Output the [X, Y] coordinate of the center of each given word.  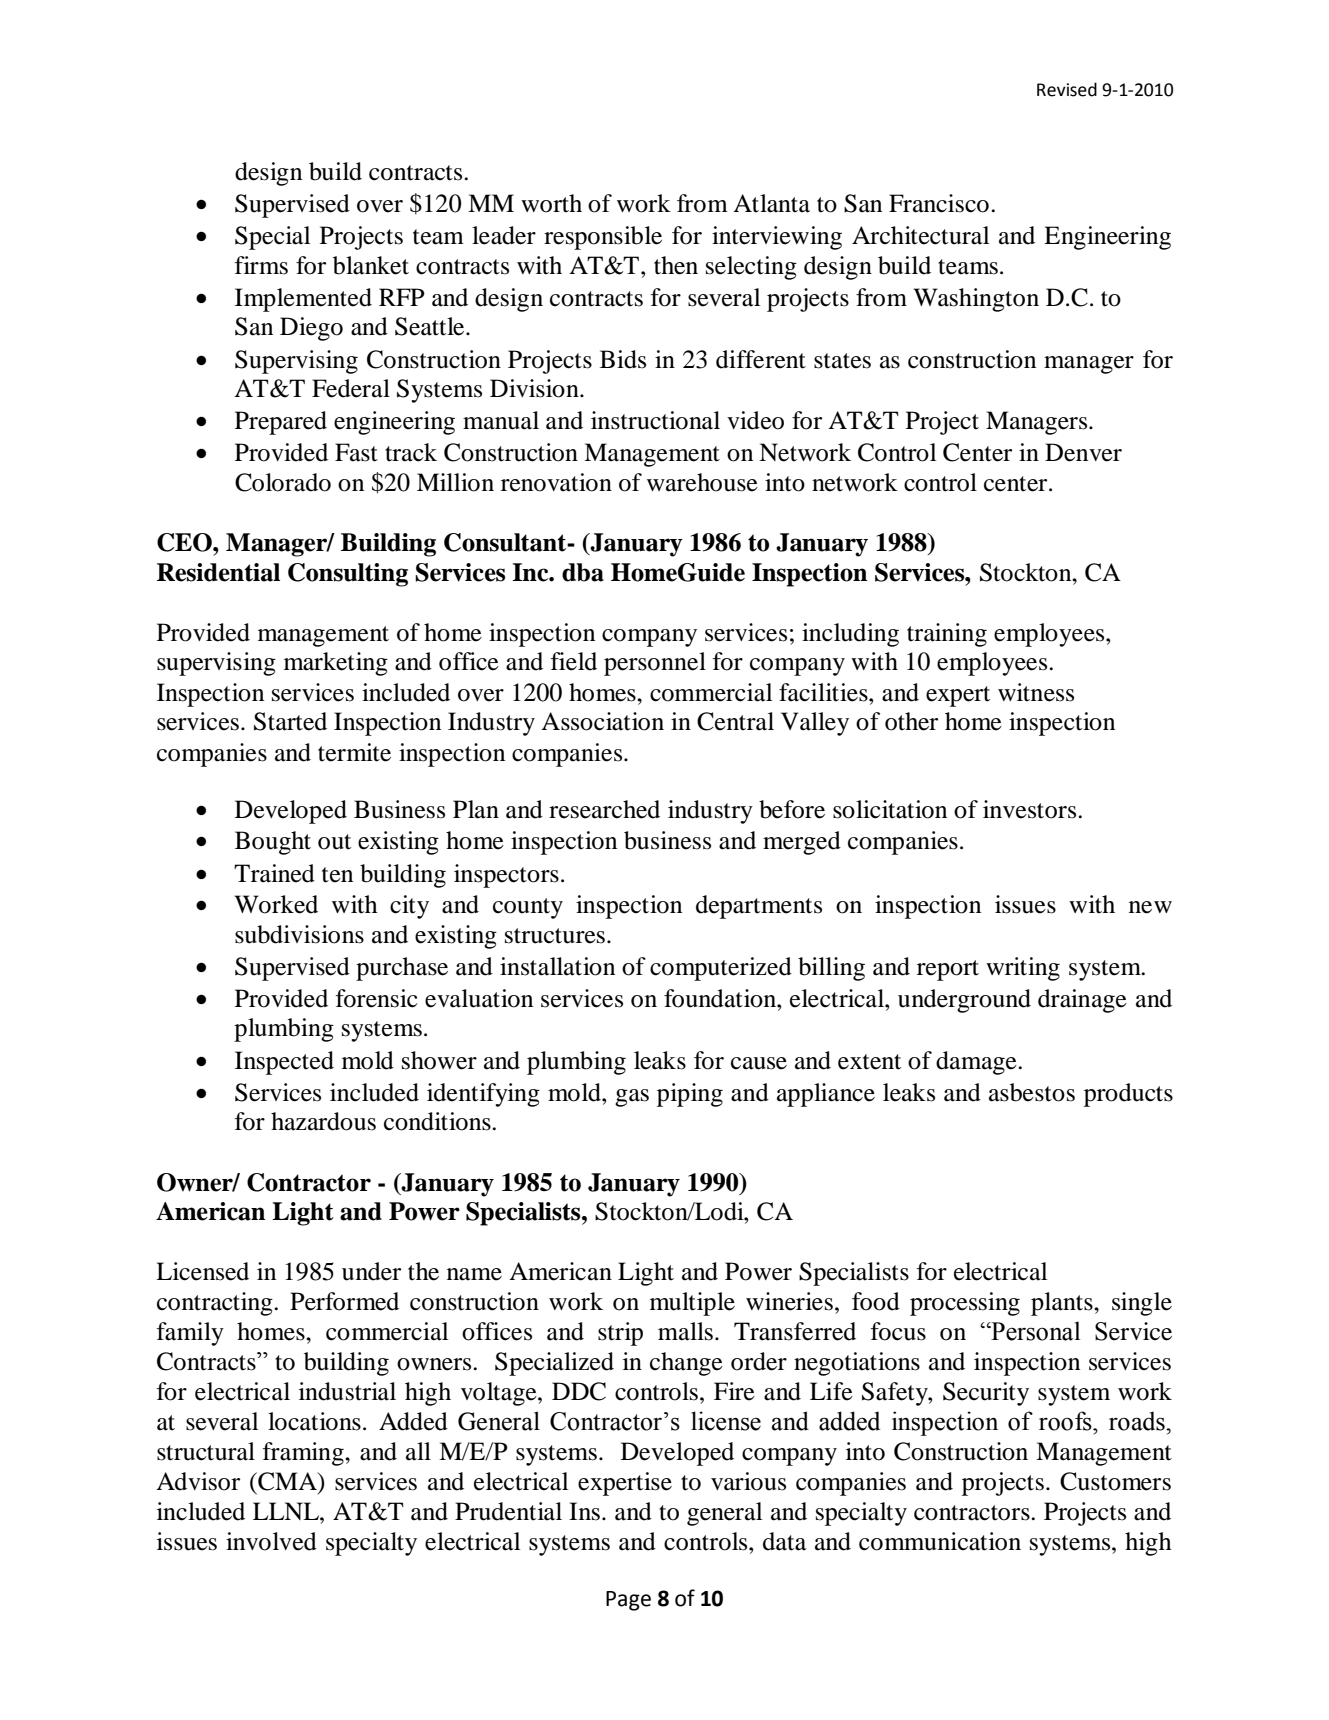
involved [271, 1541]
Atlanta [771, 203]
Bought [273, 843]
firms [261, 265]
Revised [1067, 89]
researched [604, 809]
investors [1031, 809]
